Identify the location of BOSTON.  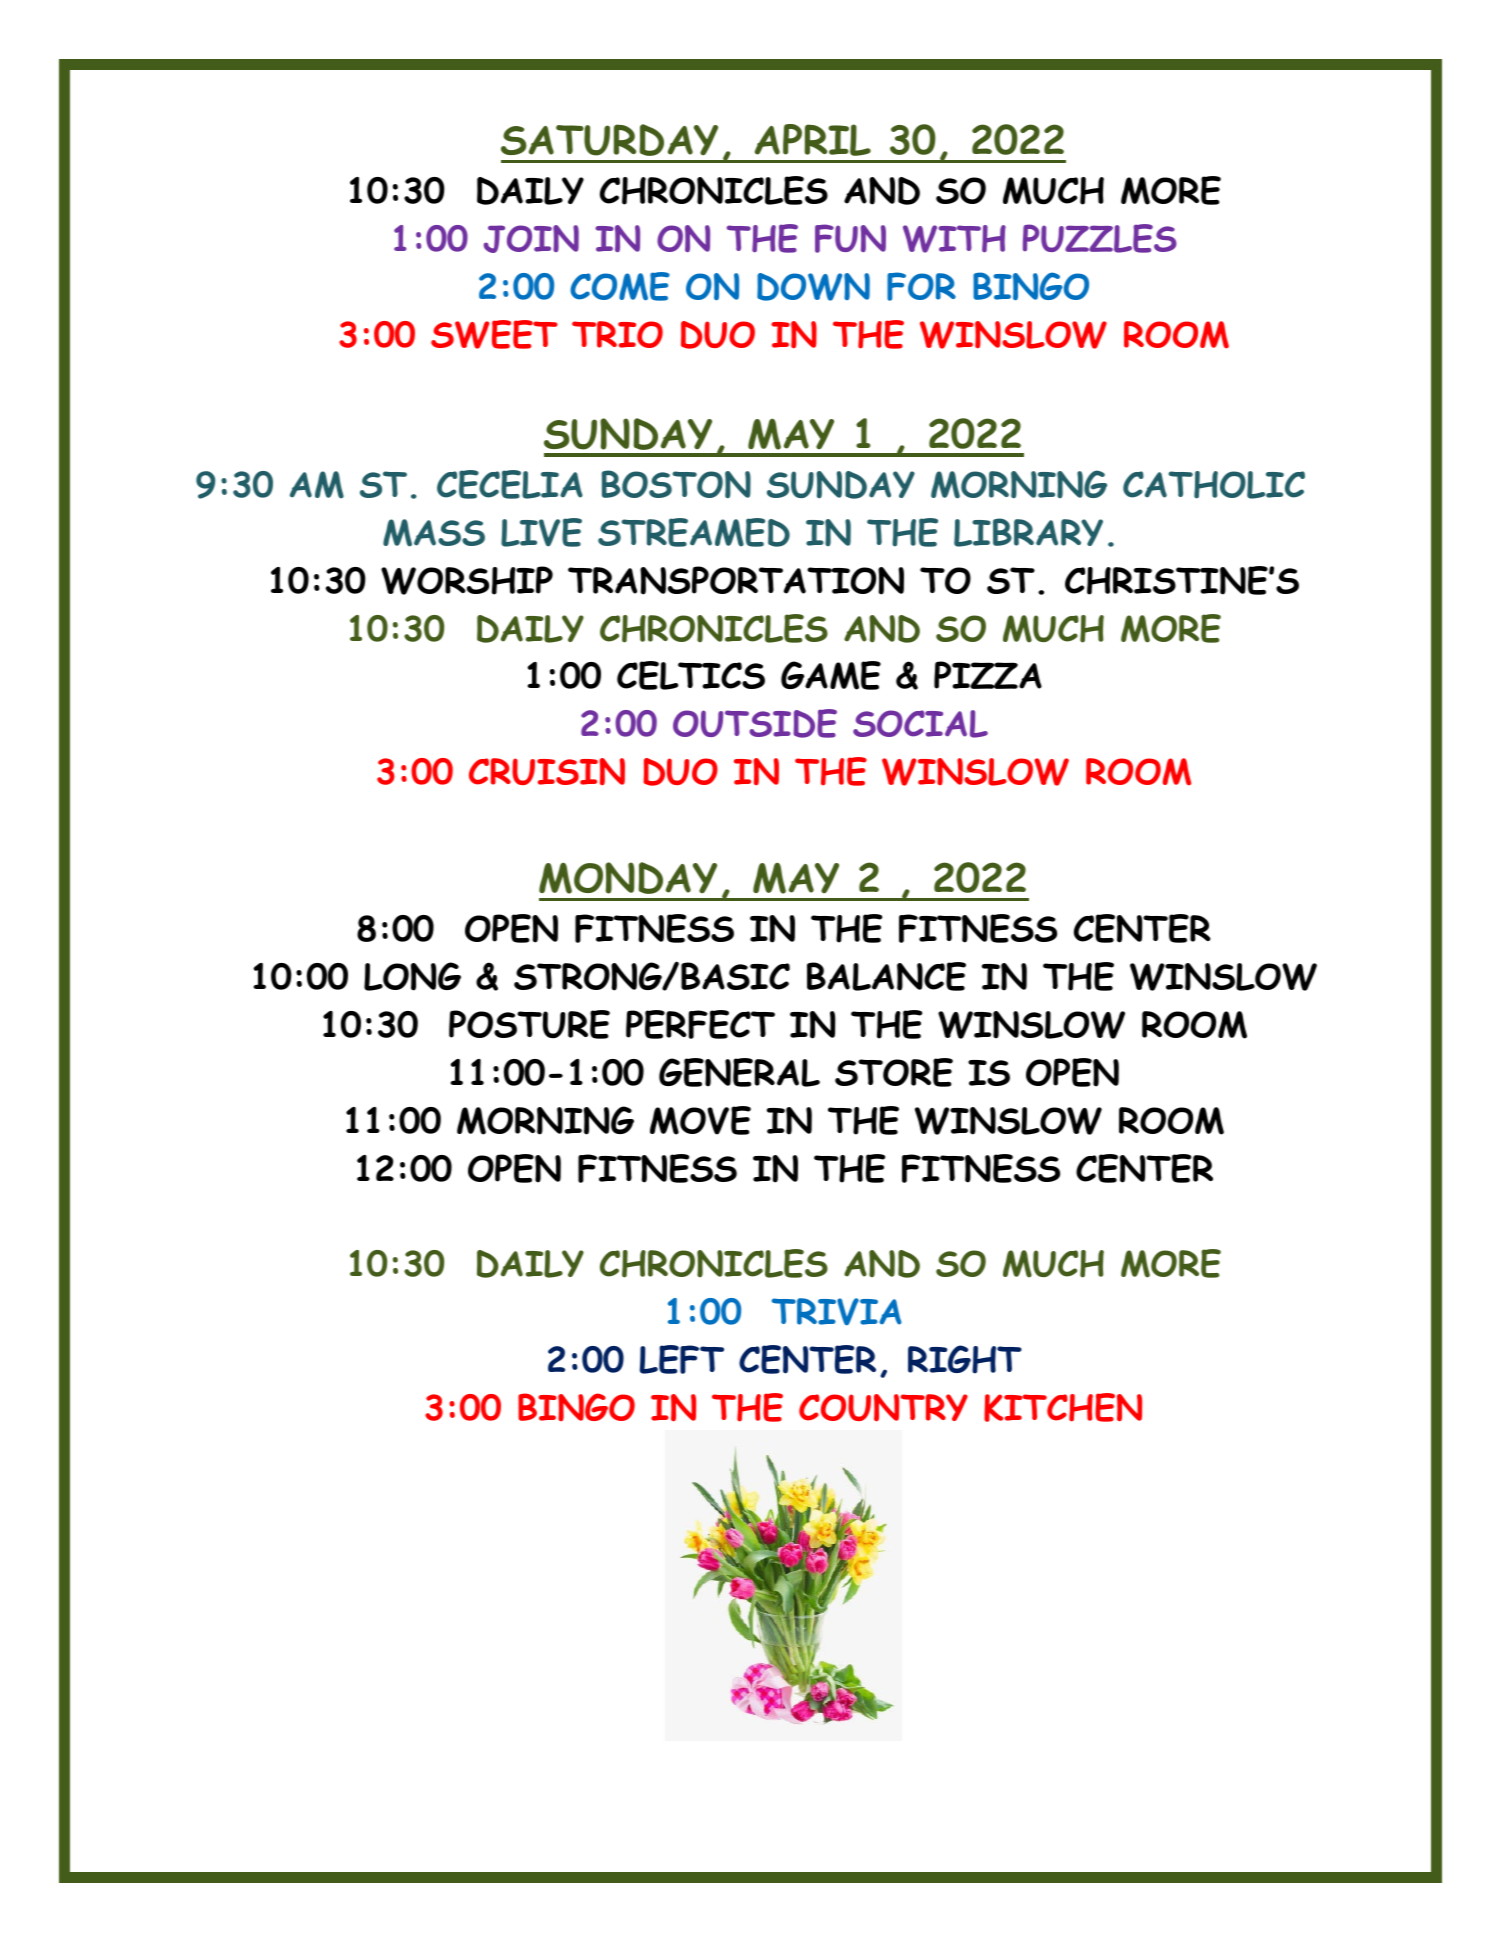
(676, 484).
